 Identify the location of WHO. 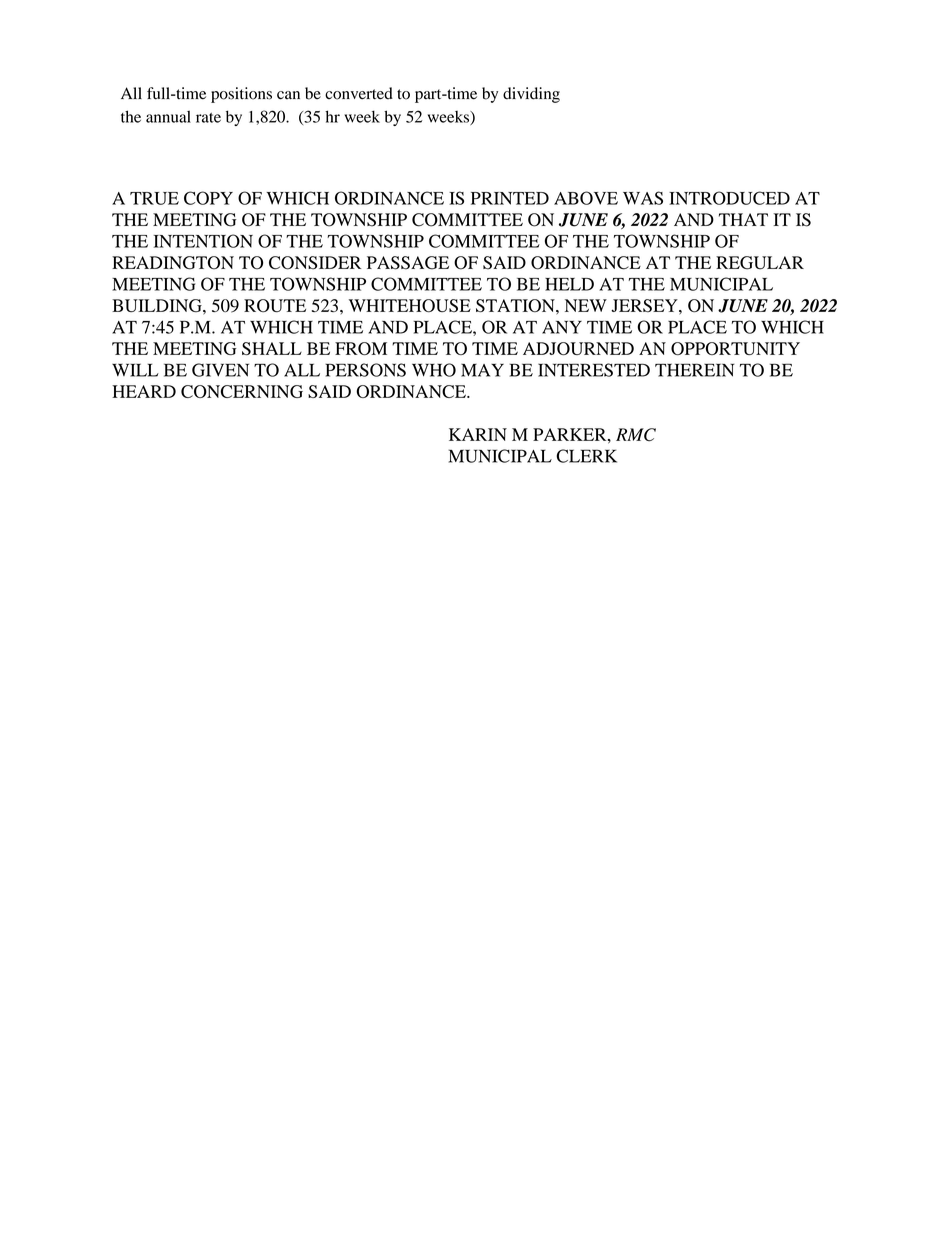
(434, 370).
